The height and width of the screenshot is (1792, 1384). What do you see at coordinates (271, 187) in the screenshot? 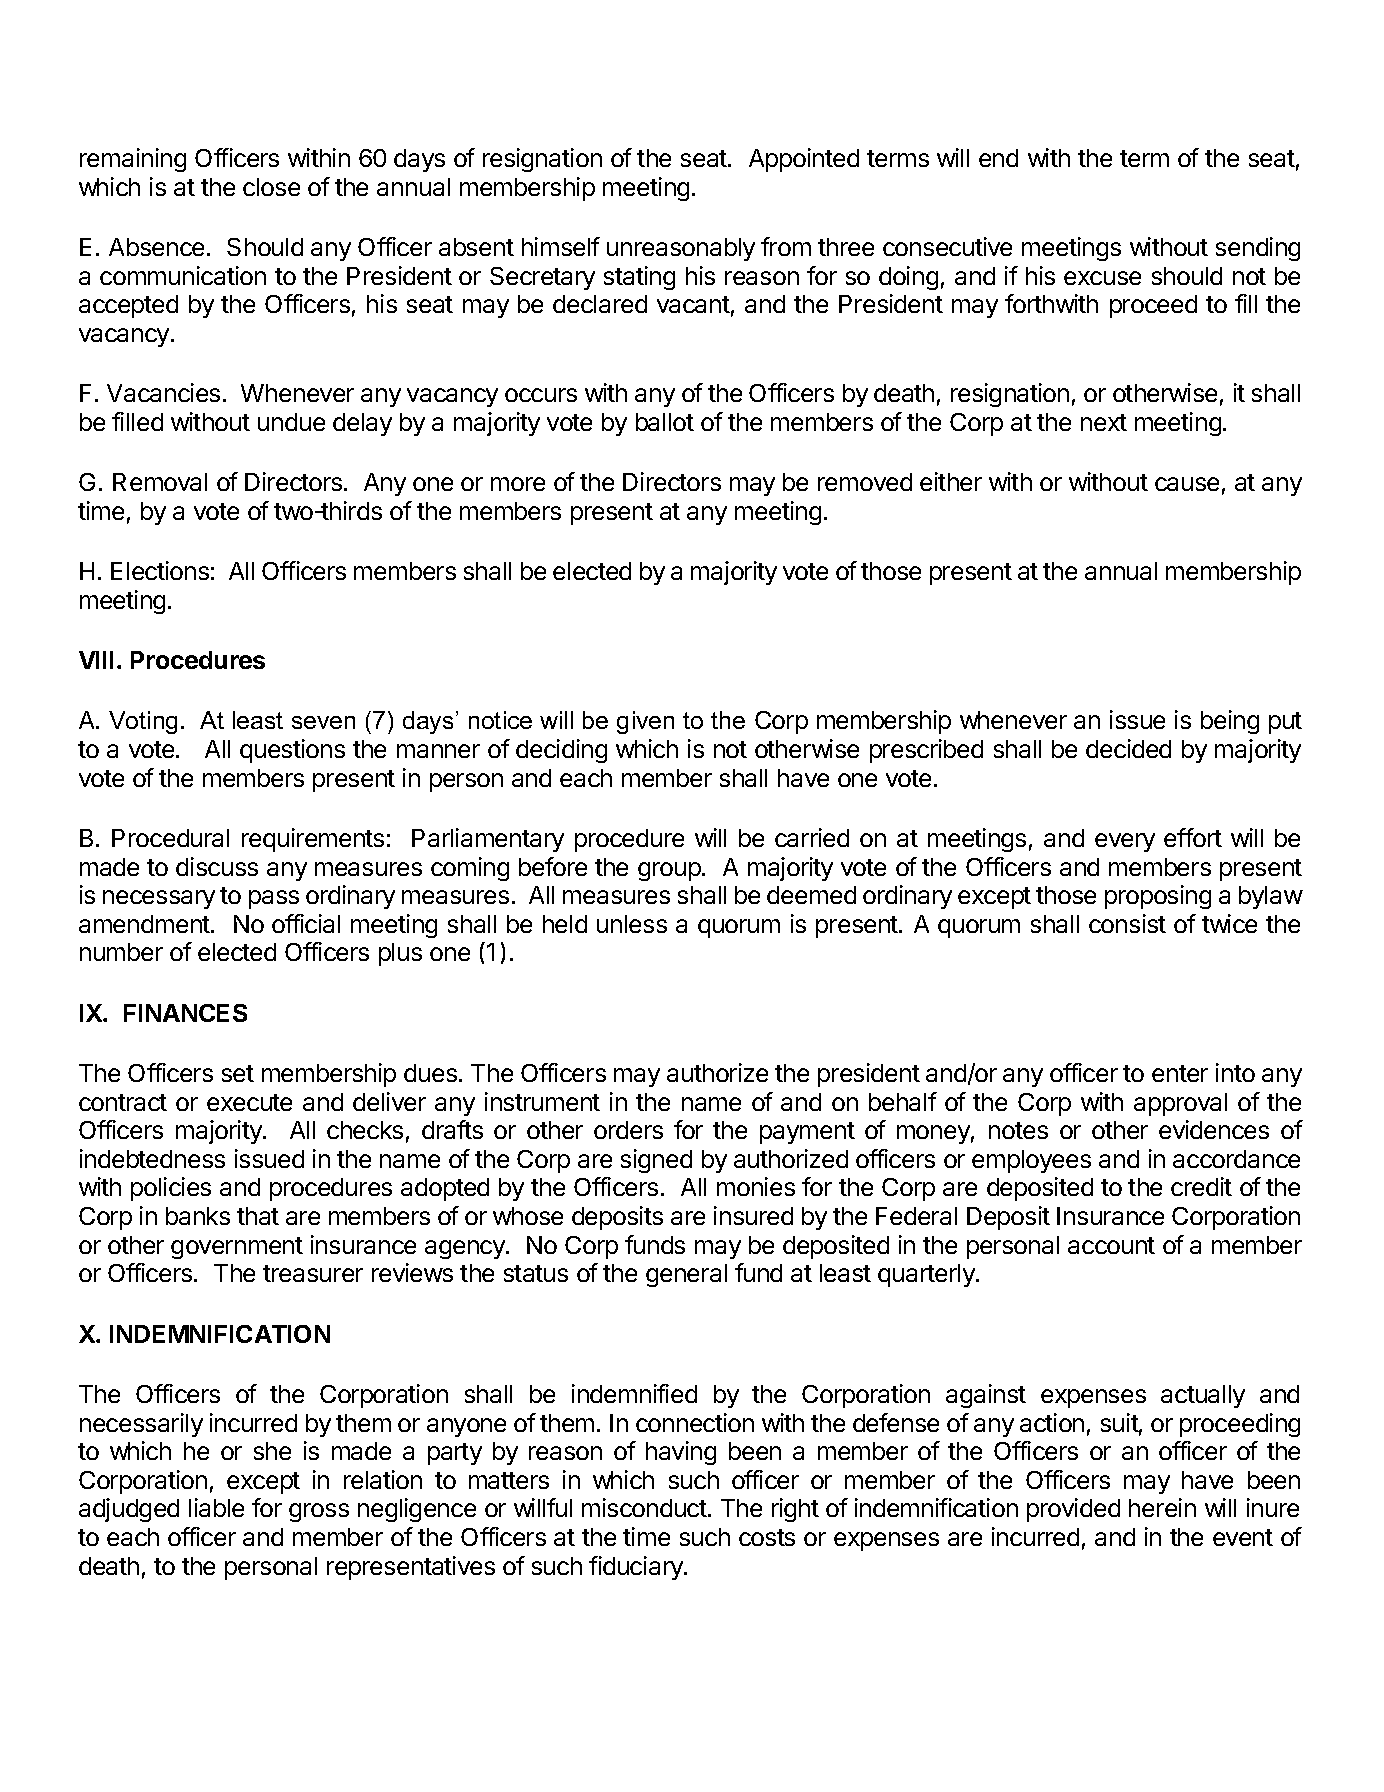
I see `close` at bounding box center [271, 187].
